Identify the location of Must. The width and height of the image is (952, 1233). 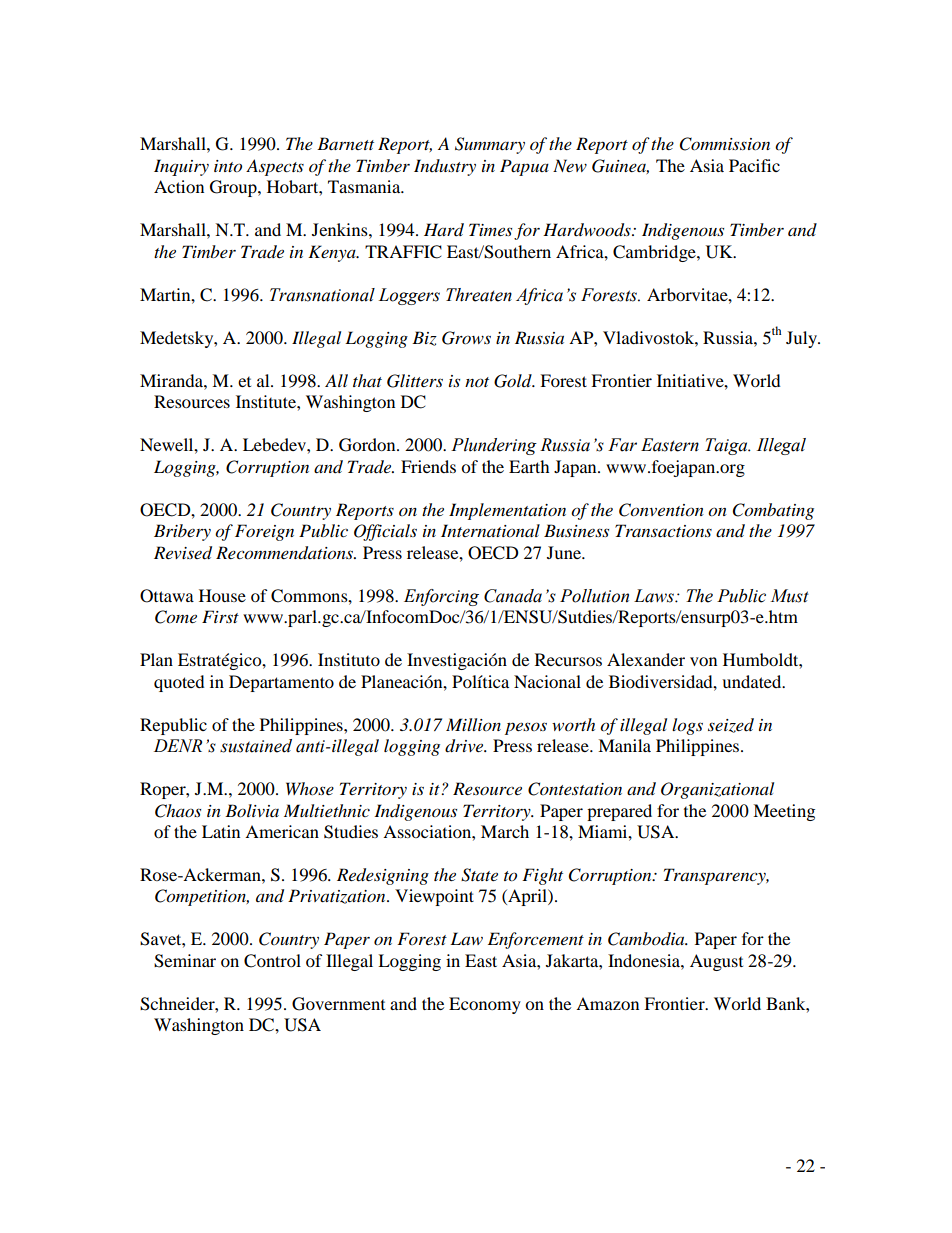
(789, 596).
